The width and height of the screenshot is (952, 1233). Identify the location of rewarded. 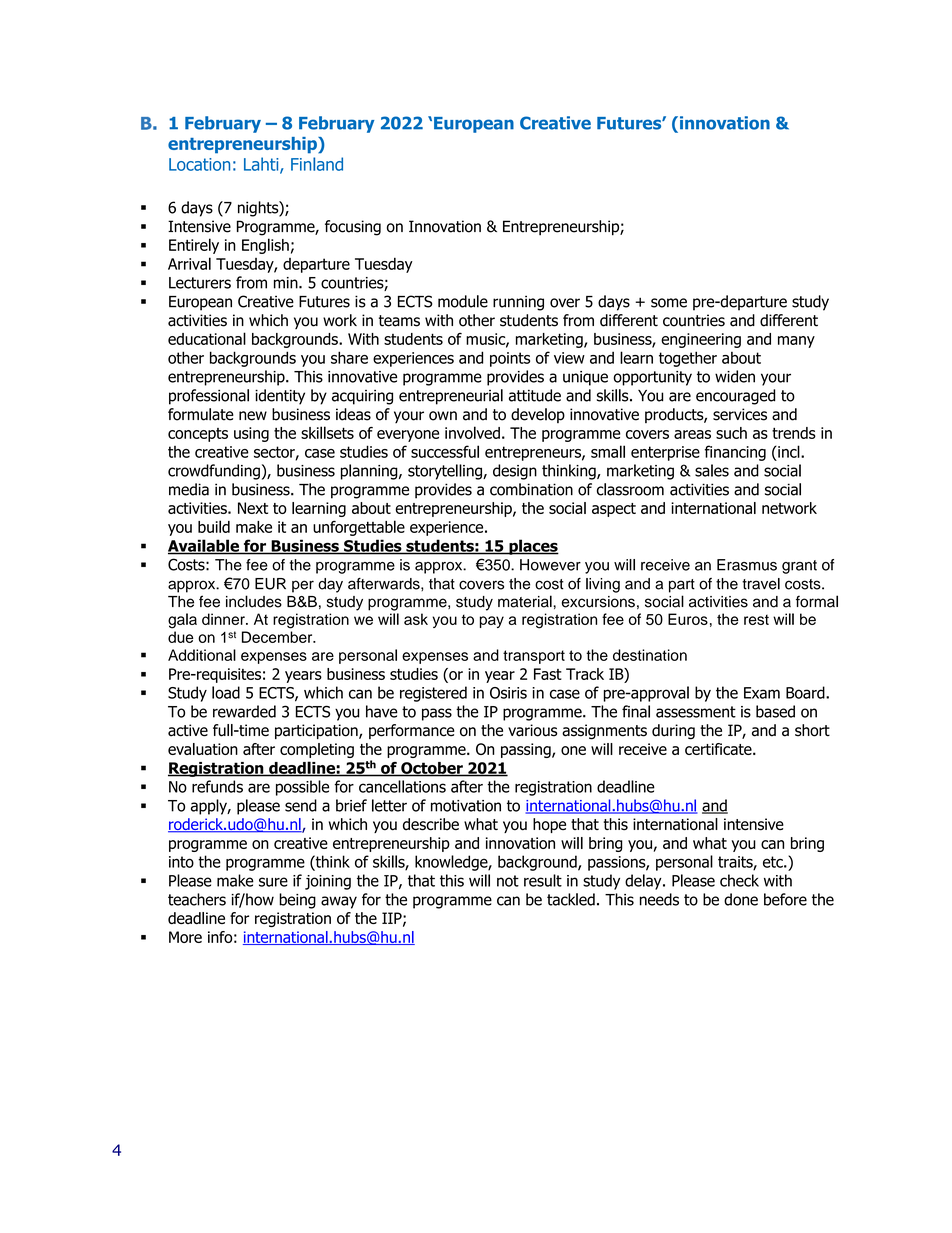
(244, 711).
